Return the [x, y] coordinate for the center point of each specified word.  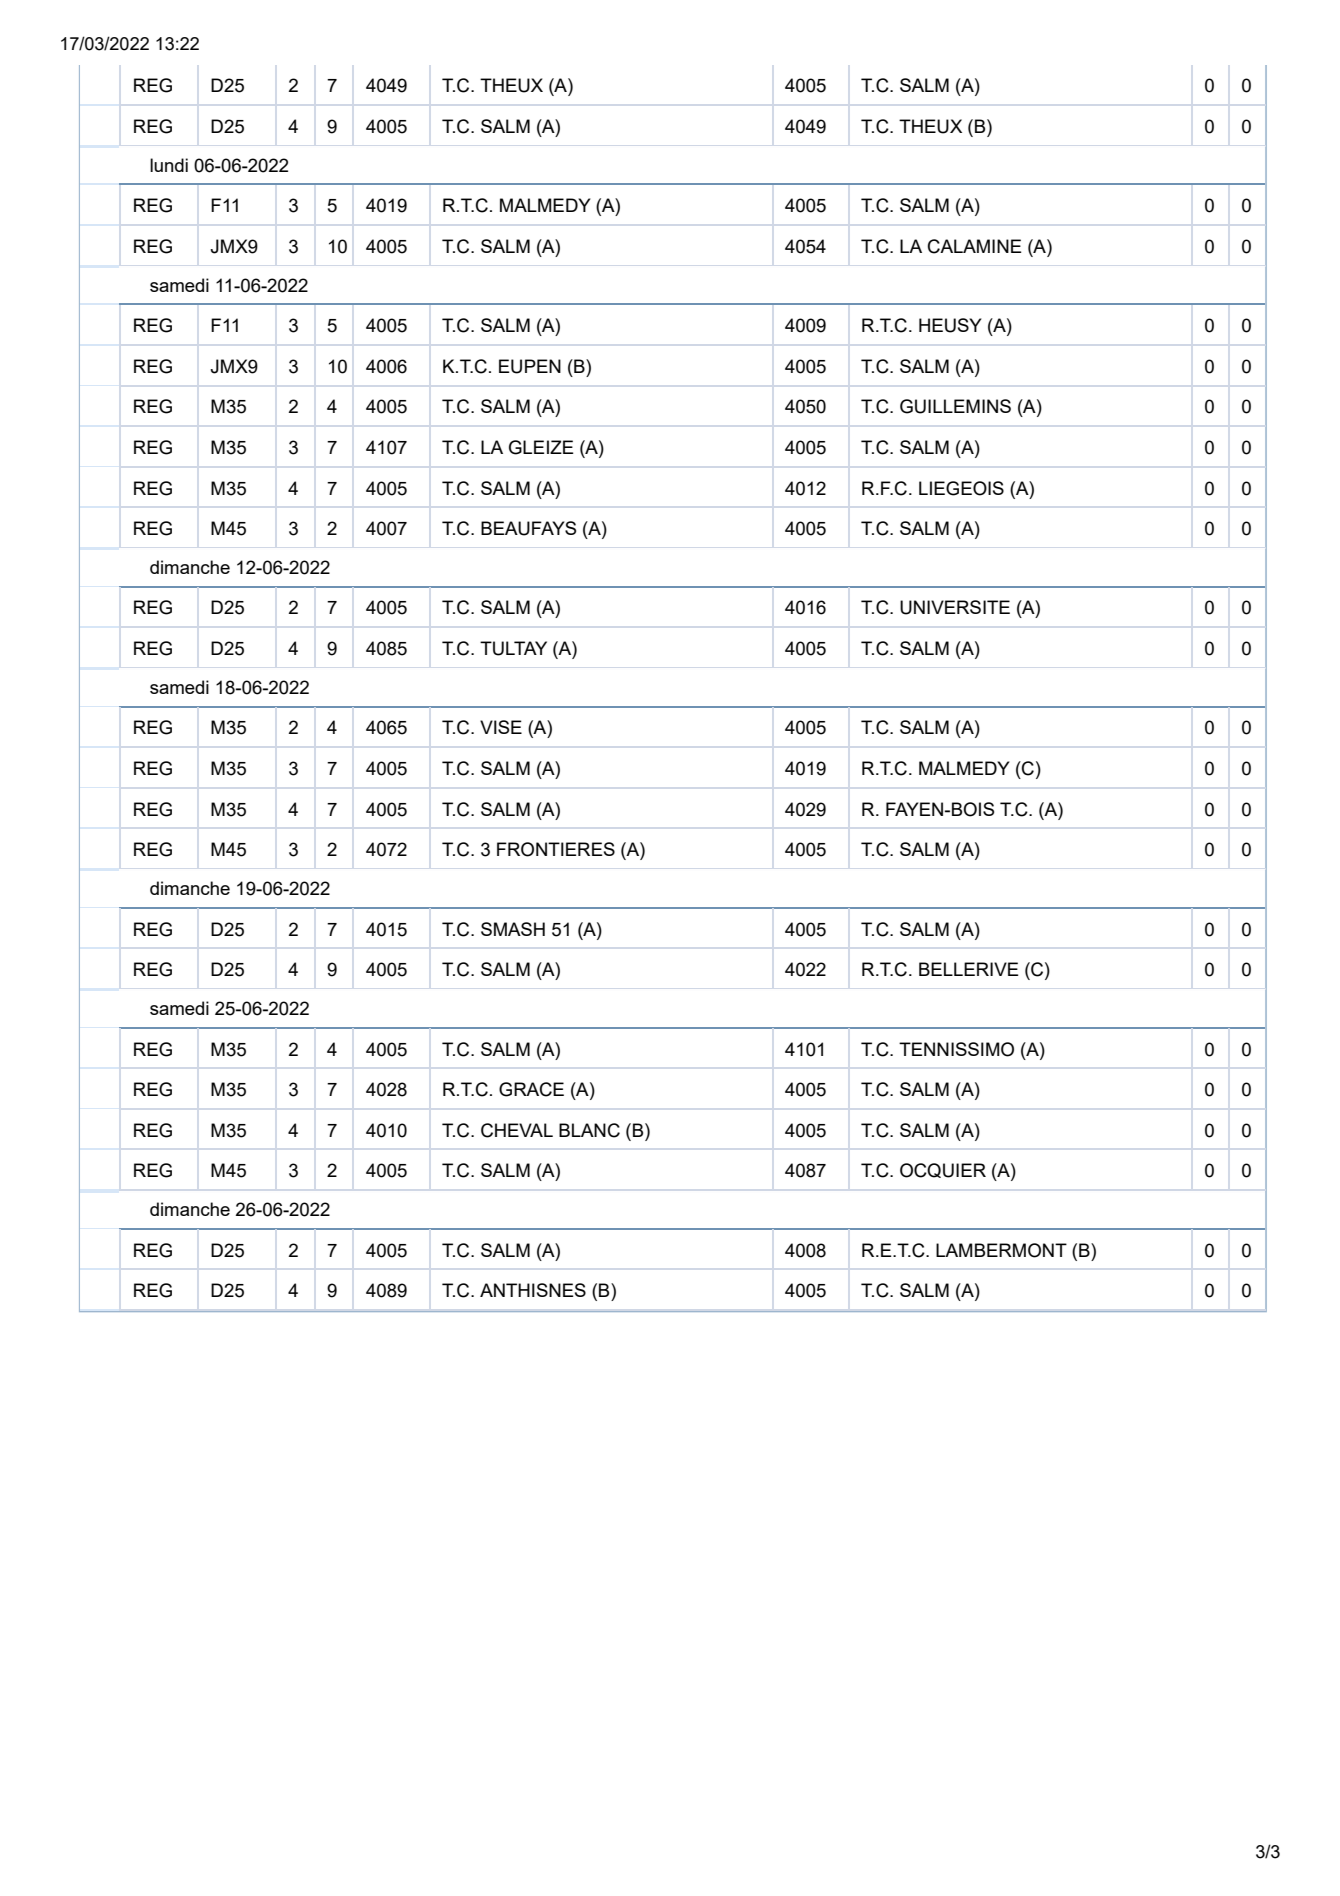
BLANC [589, 1130]
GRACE [531, 1089]
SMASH [513, 929]
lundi [169, 165]
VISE [501, 727]
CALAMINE [975, 246]
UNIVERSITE [955, 607]
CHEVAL [517, 1130]
